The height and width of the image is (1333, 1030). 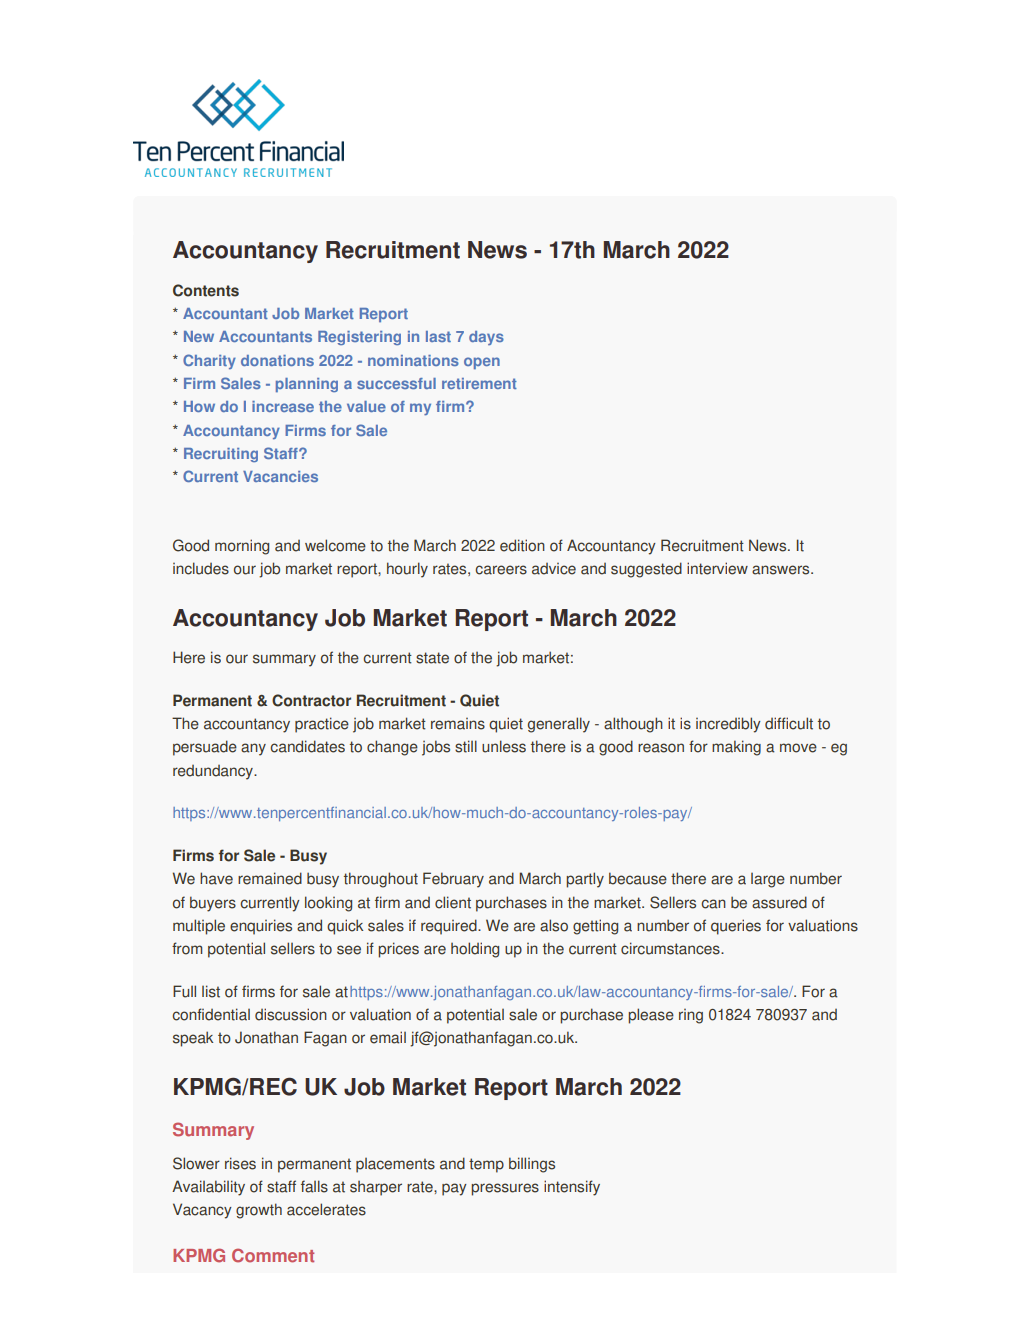 What do you see at coordinates (453, 880) in the image?
I see `February` at bounding box center [453, 880].
